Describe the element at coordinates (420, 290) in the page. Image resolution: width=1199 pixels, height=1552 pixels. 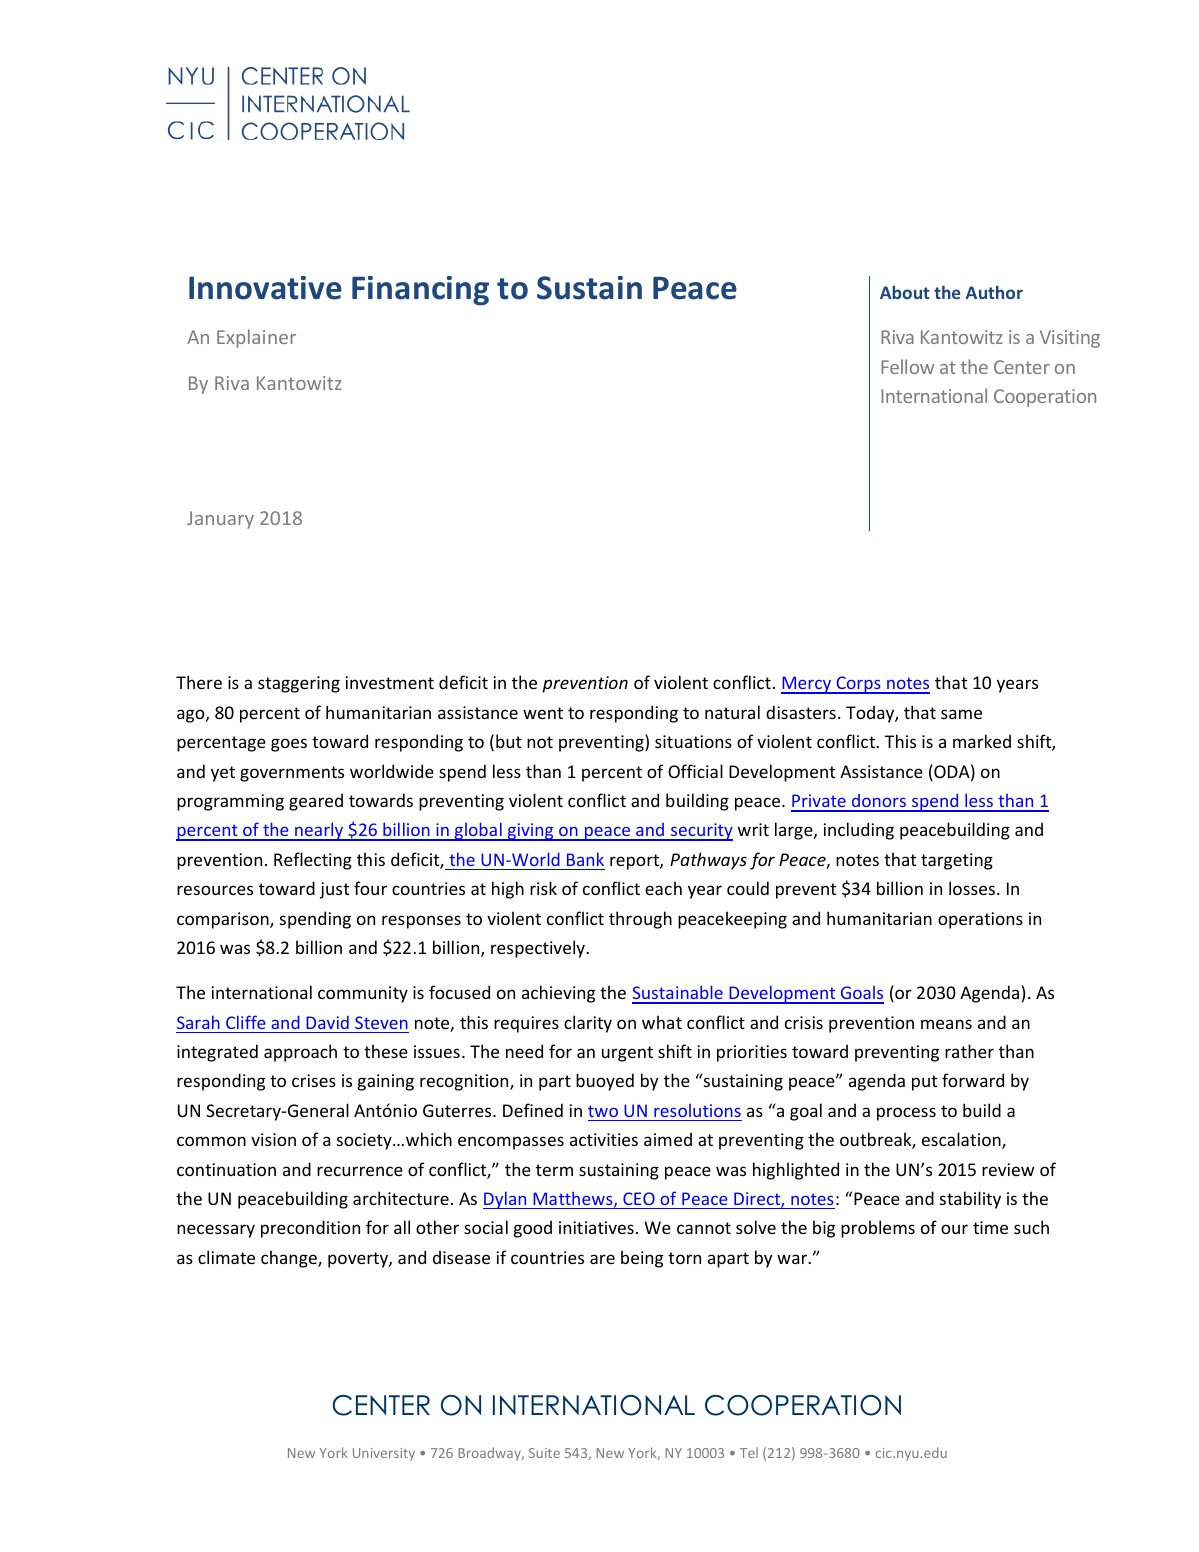
I see `Financing` at that location.
